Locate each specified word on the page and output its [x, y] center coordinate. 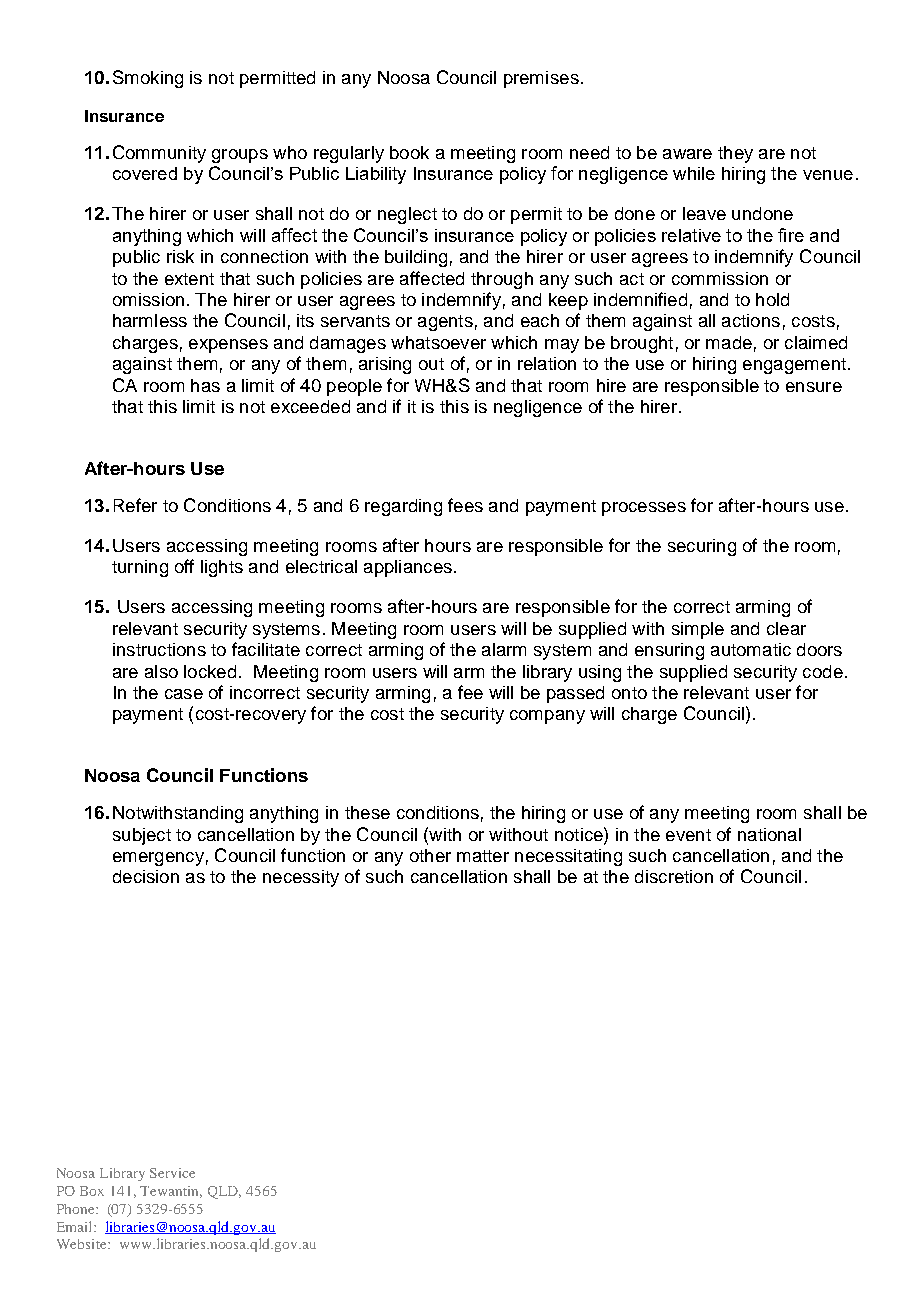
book [409, 152]
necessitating [568, 857]
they [735, 154]
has [205, 385]
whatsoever [438, 342]
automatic [751, 649]
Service [172, 1173]
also [161, 671]
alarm [504, 649]
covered [145, 173]
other [430, 855]
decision [146, 876]
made [729, 342]
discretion [674, 876]
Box [92, 1191]
